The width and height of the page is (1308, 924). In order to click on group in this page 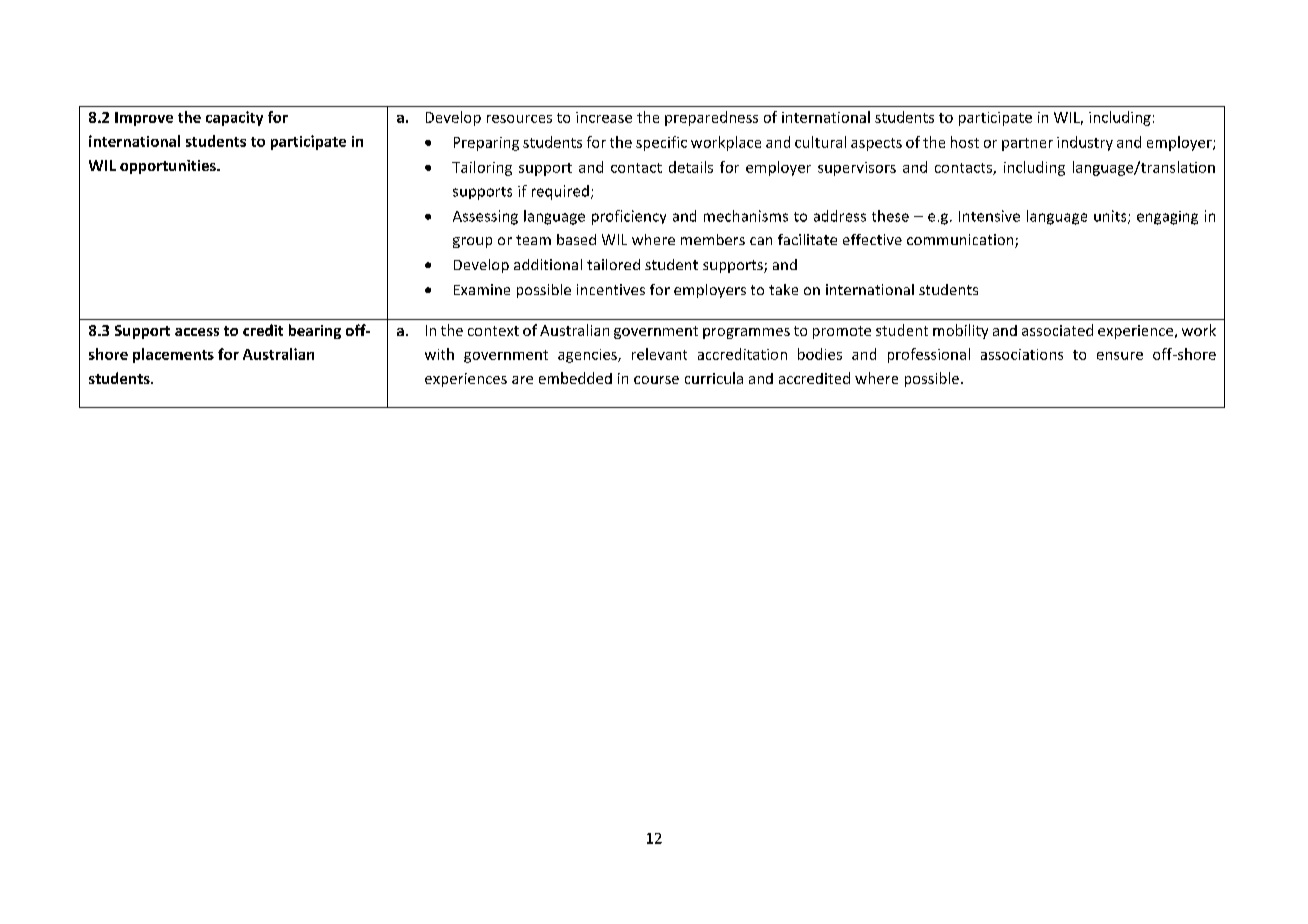, I will do `click(472, 242)`.
